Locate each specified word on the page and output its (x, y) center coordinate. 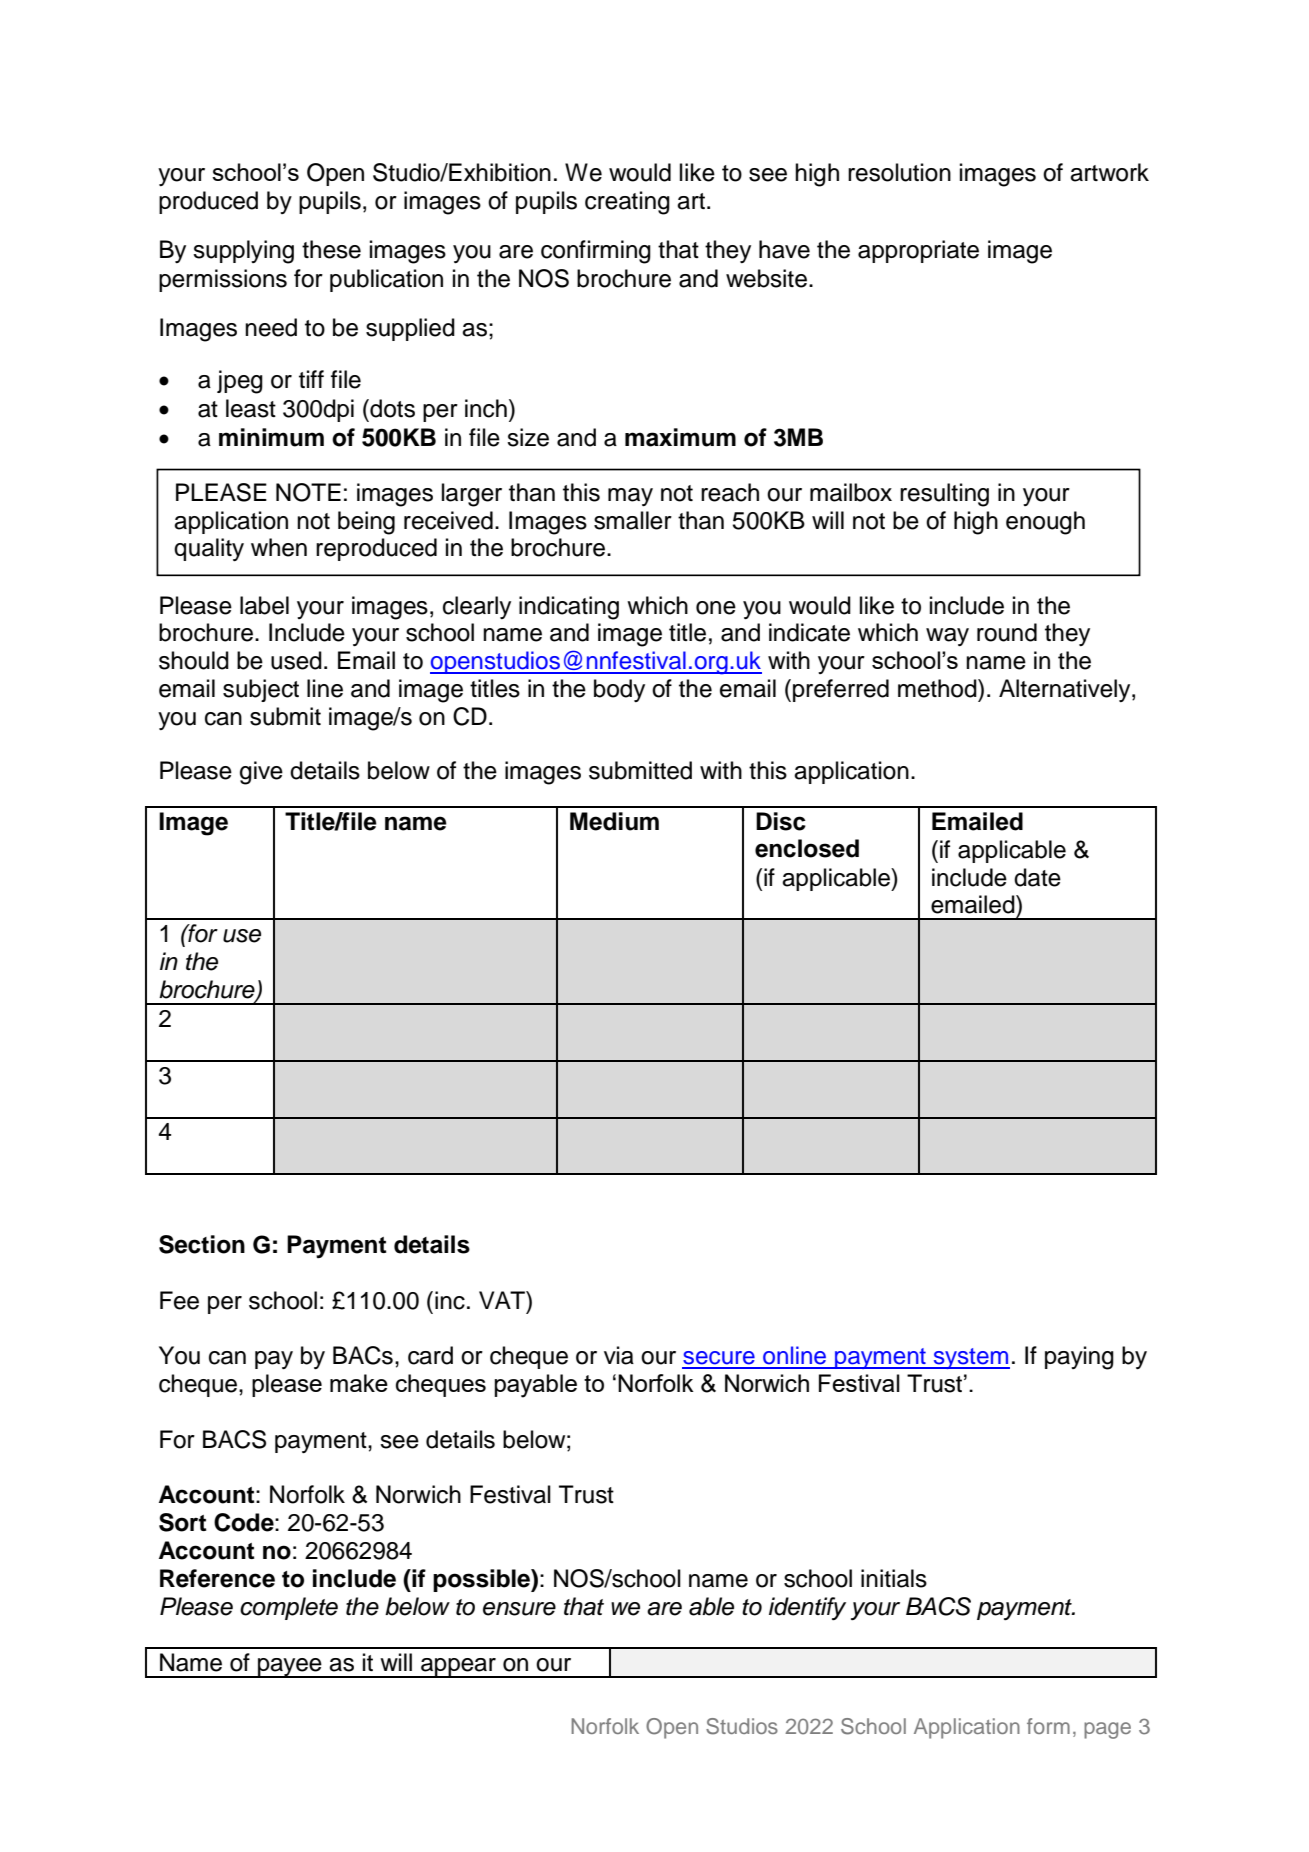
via (619, 1355)
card (430, 1355)
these (331, 249)
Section (202, 1244)
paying (1079, 1358)
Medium (614, 821)
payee (290, 1668)
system (971, 1358)
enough (1045, 523)
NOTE (308, 492)
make (359, 1383)
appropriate (918, 251)
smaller (633, 520)
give (261, 773)
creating (627, 203)
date (1037, 877)
